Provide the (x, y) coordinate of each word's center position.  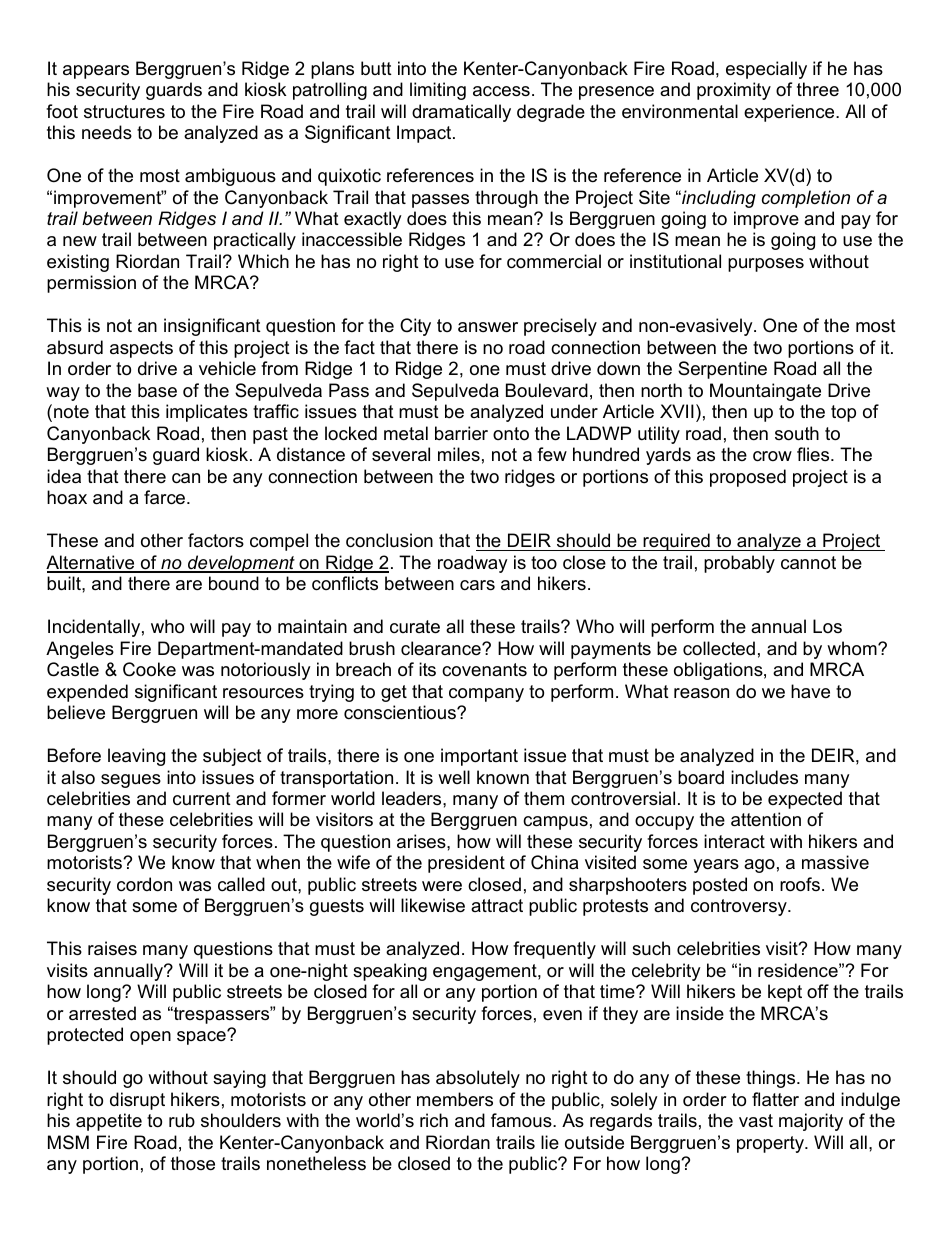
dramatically (461, 113)
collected (719, 648)
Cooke (149, 669)
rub (182, 1120)
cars (477, 585)
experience (790, 113)
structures (124, 112)
